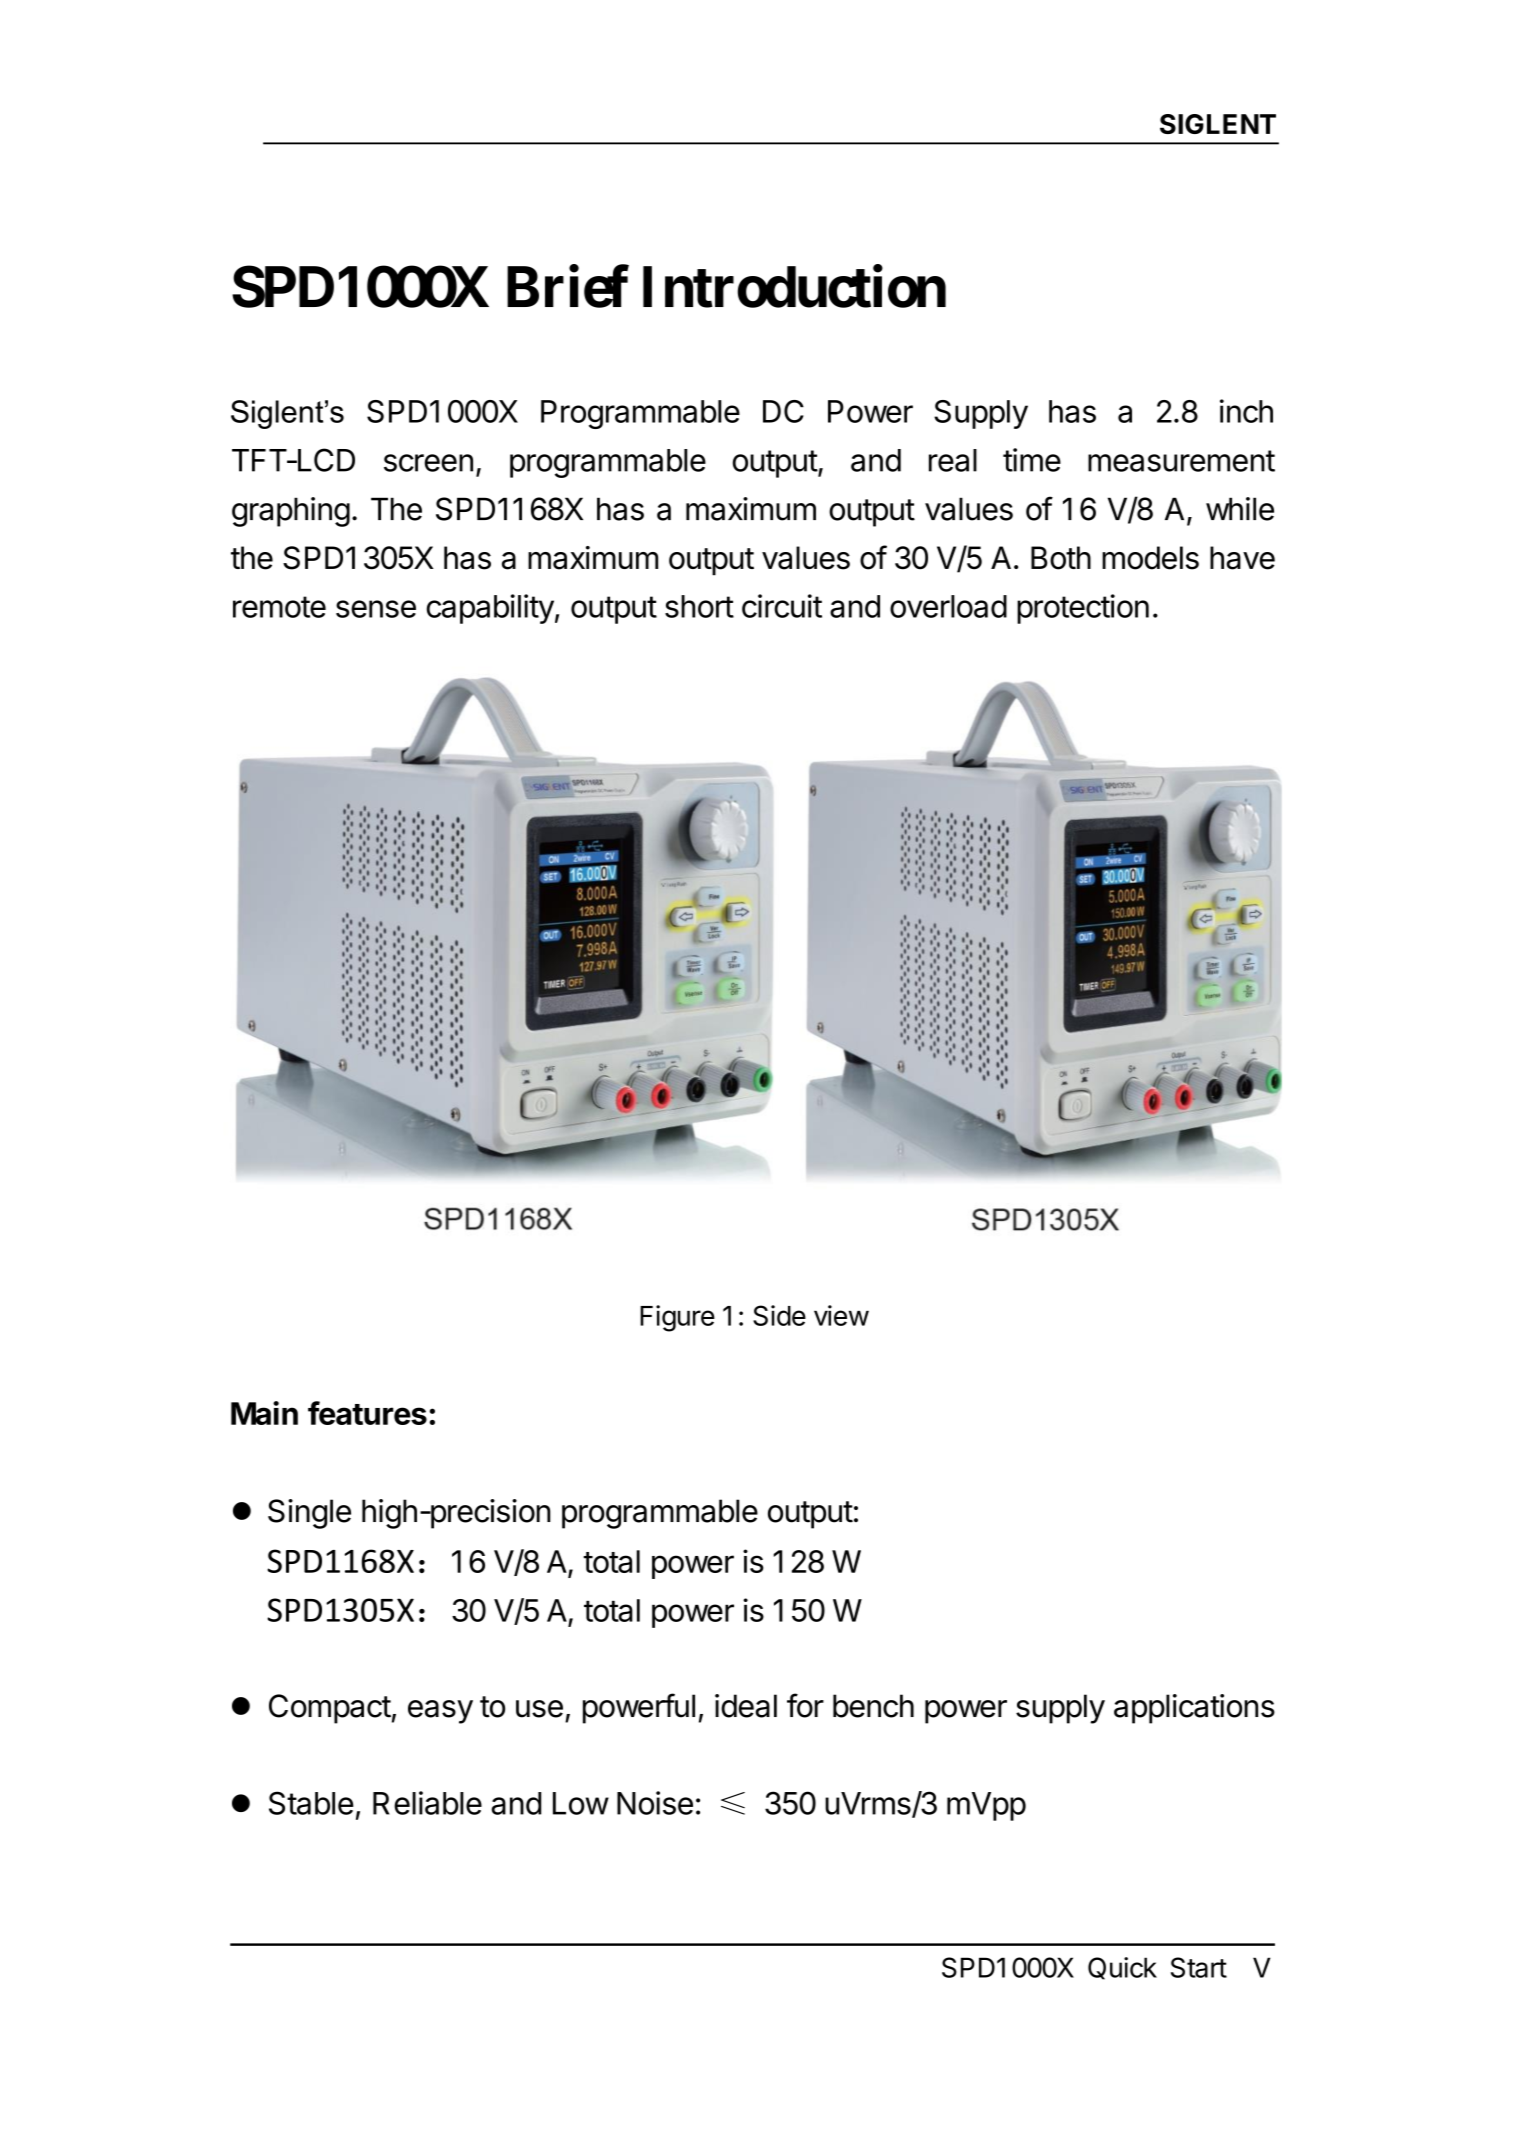  Describe the element at coordinates (1194, 1709) in the screenshot. I see `applications` at that location.
